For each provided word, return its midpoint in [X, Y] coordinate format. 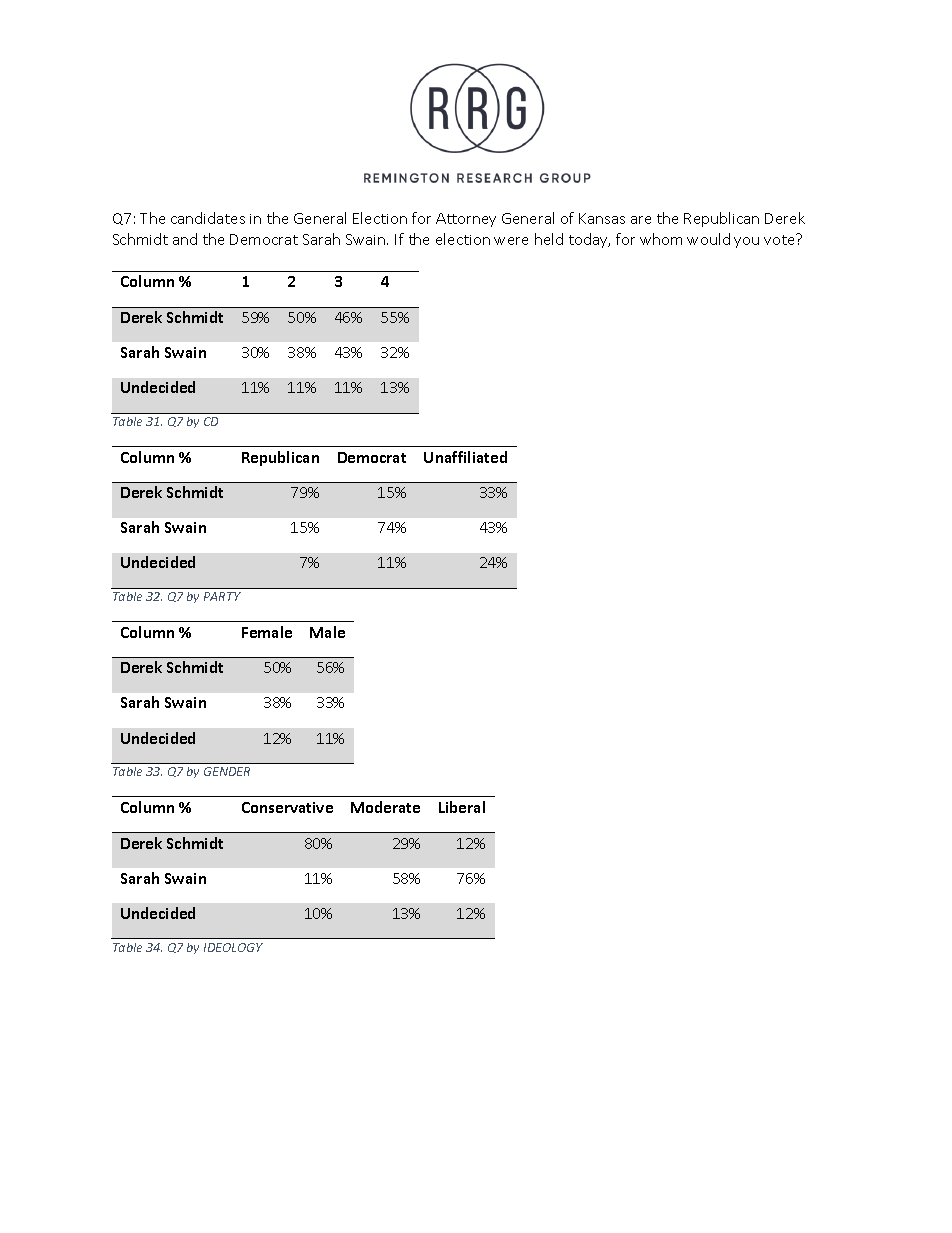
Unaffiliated [465, 457]
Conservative [287, 807]
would [708, 239]
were [511, 241]
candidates [208, 218]
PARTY [222, 596]
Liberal [462, 807]
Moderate [385, 807]
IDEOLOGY [233, 947]
